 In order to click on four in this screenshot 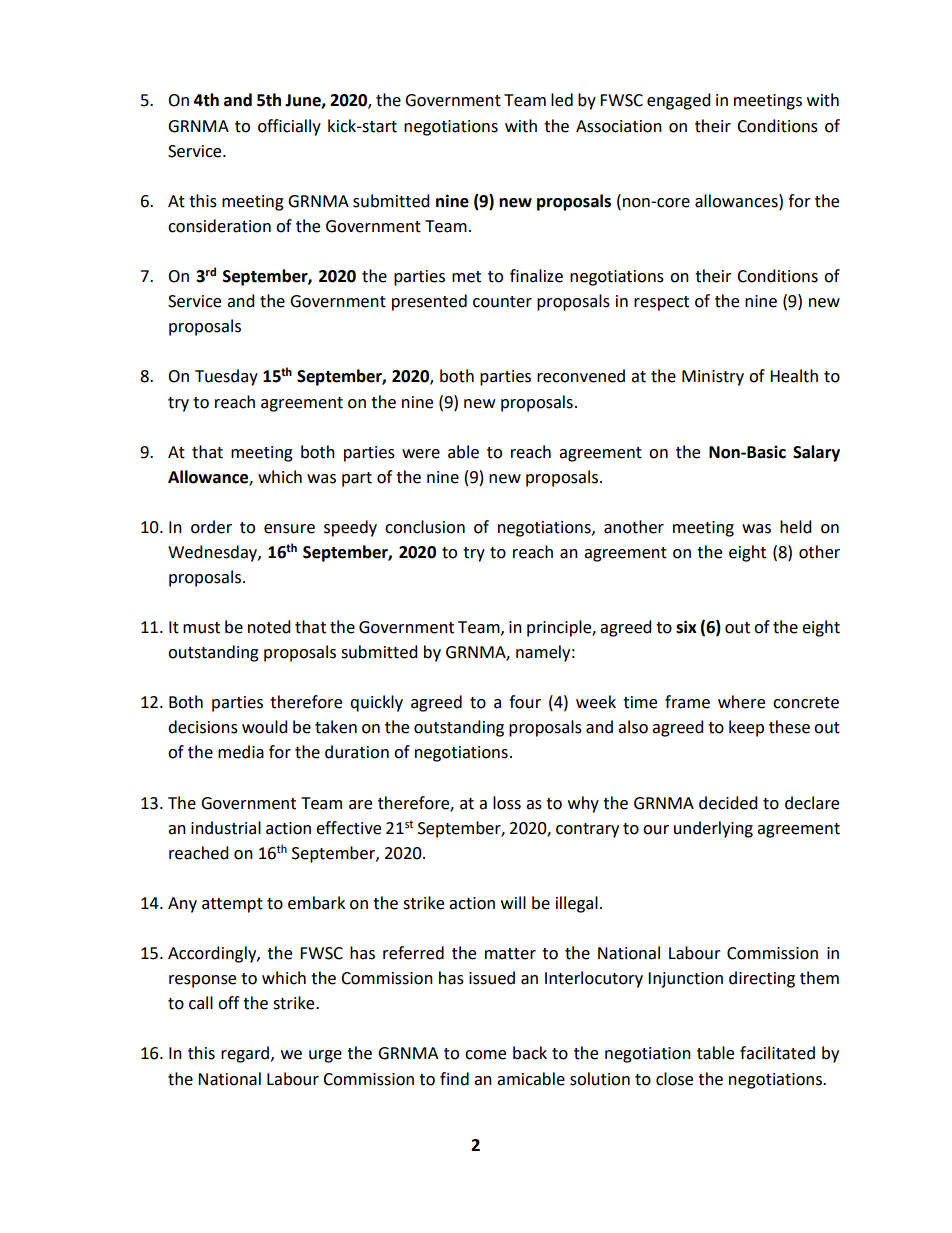, I will do `click(525, 702)`.
